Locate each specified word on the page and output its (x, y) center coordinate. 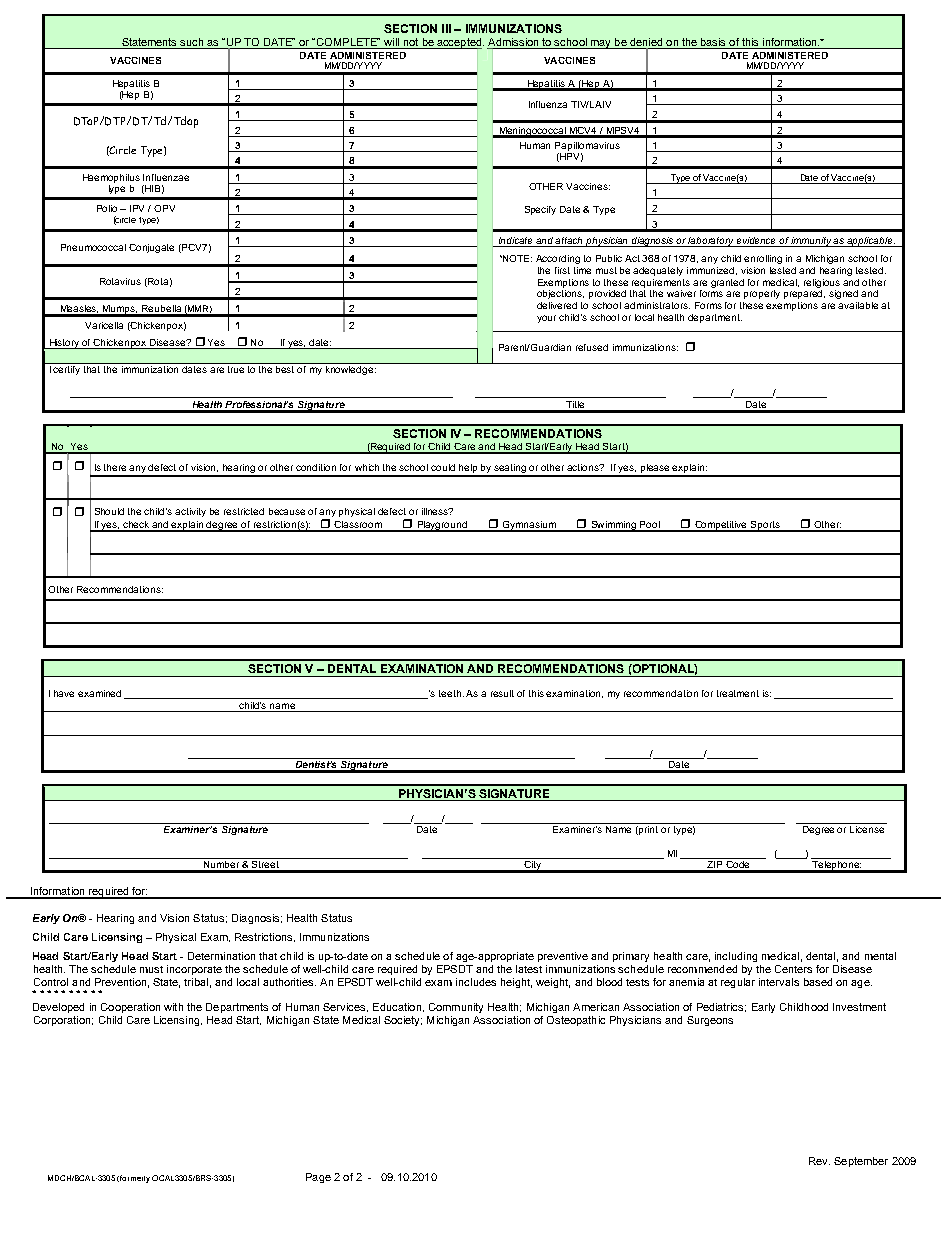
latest (529, 969)
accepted (459, 43)
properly (762, 294)
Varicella (104, 325)
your (546, 319)
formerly (135, 1179)
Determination (221, 956)
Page (318, 1178)
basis (713, 42)
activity (190, 512)
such (191, 42)
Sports (765, 526)
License (867, 829)
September (861, 1162)
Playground (442, 526)
